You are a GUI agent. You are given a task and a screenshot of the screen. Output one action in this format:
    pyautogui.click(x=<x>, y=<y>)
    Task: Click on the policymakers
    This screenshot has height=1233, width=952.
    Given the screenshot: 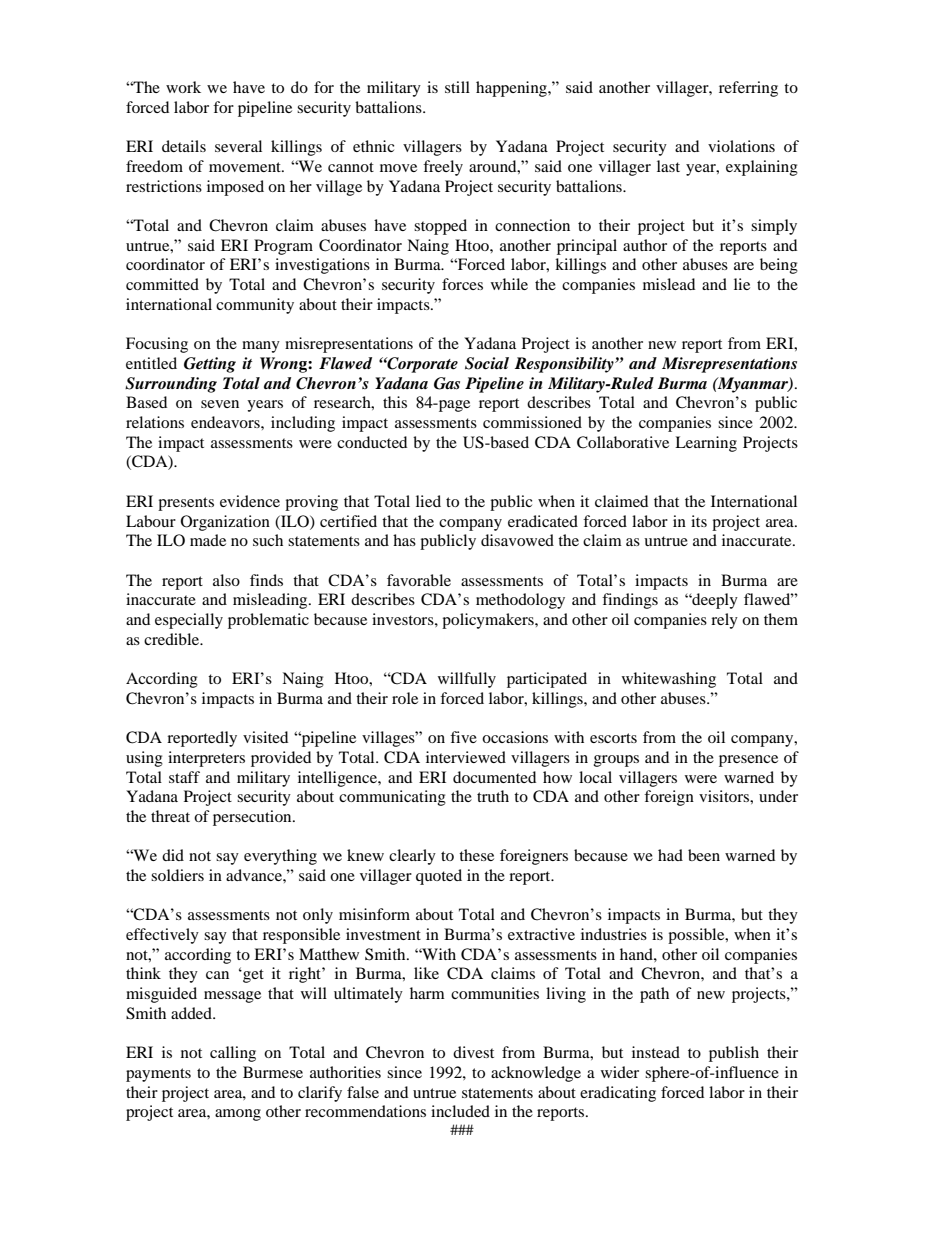 What is the action you would take?
    pyautogui.click(x=489, y=621)
